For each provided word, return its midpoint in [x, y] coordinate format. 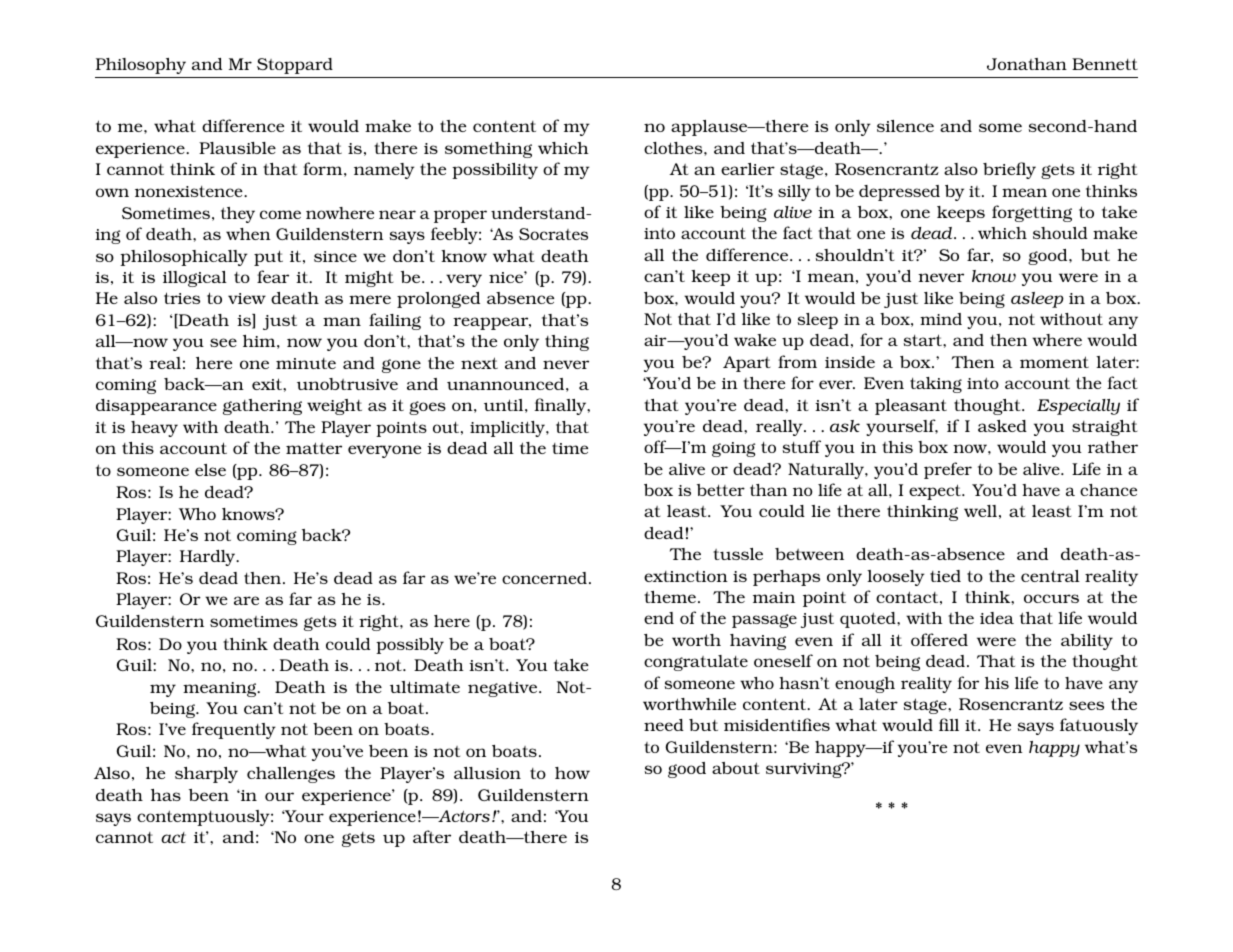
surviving [805, 770]
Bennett [1105, 64]
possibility [495, 171]
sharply [206, 775]
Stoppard [295, 66]
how [572, 773]
